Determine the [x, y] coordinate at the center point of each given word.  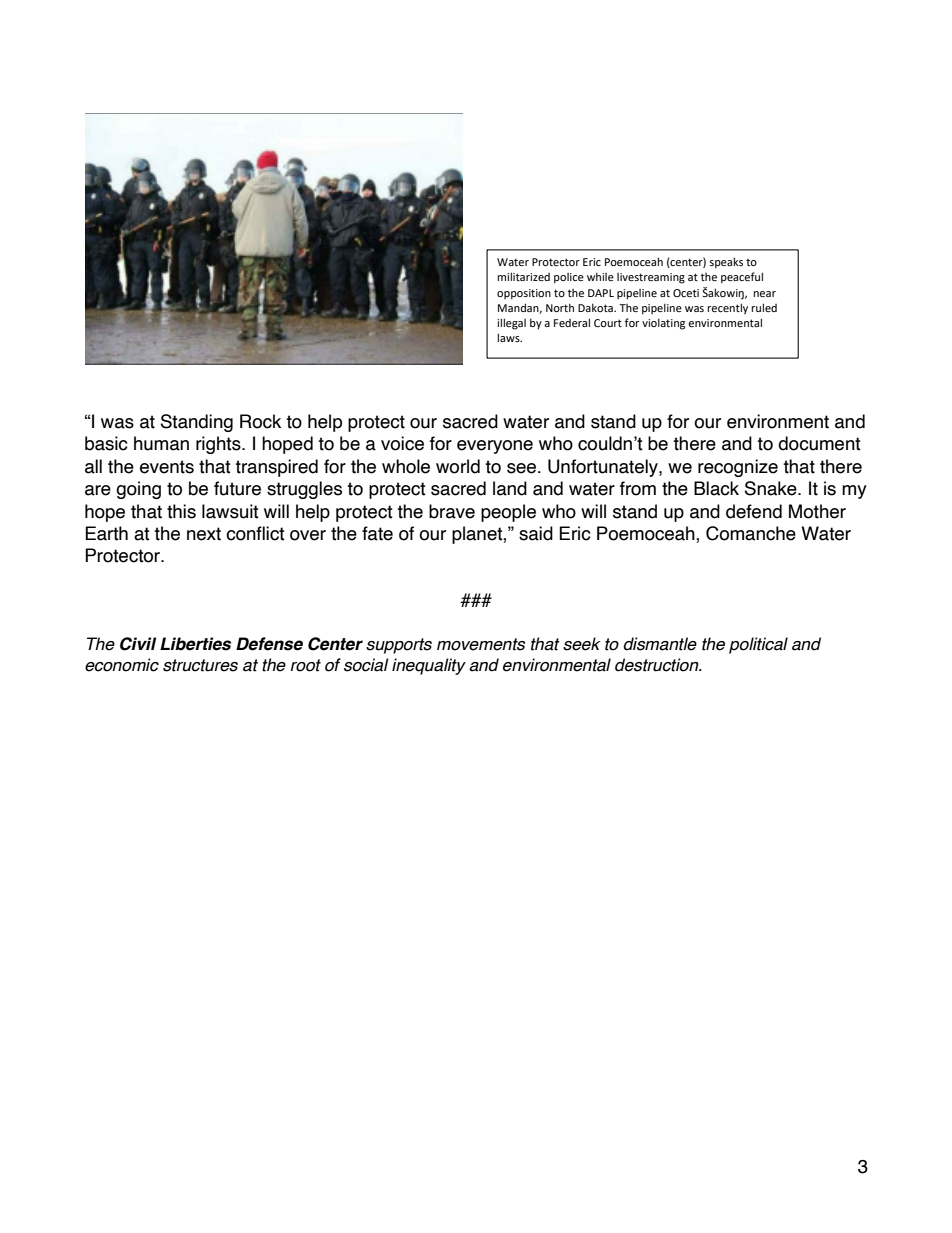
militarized [523, 276]
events [167, 467]
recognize [738, 468]
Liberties [195, 644]
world [458, 466]
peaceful [742, 278]
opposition [524, 294]
